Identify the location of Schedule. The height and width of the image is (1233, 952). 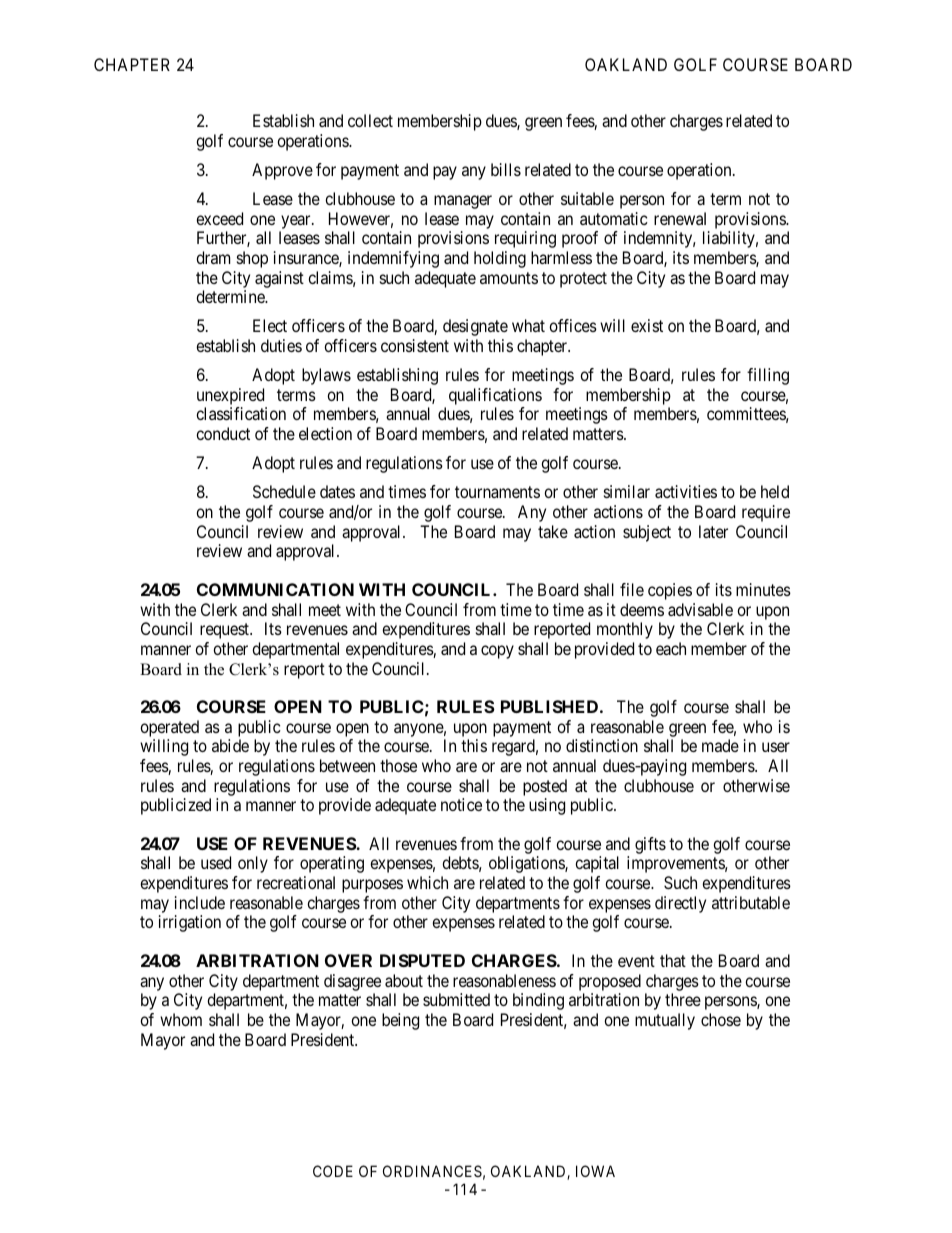
(284, 491).
